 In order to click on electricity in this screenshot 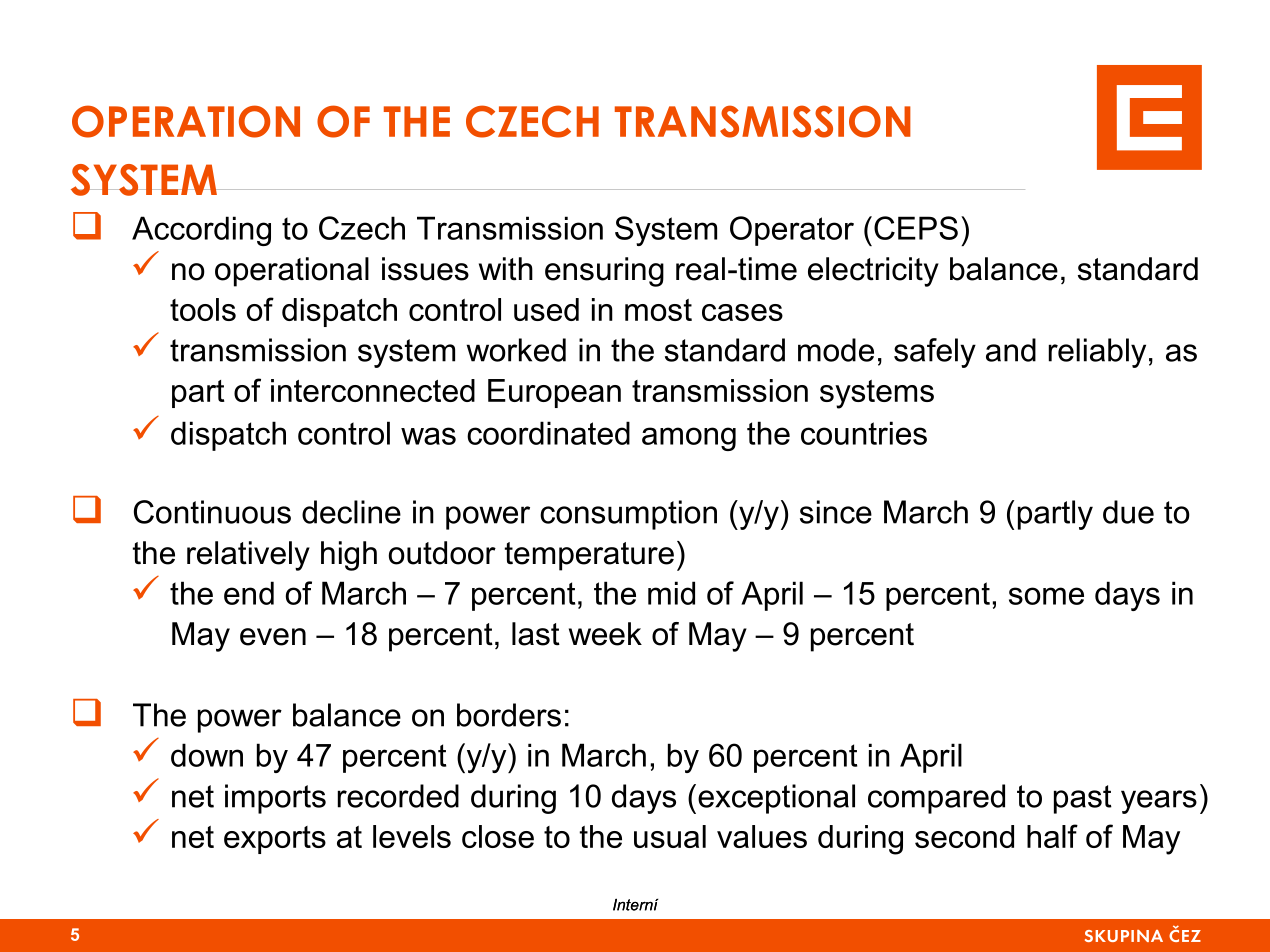, I will do `click(873, 272)`.
